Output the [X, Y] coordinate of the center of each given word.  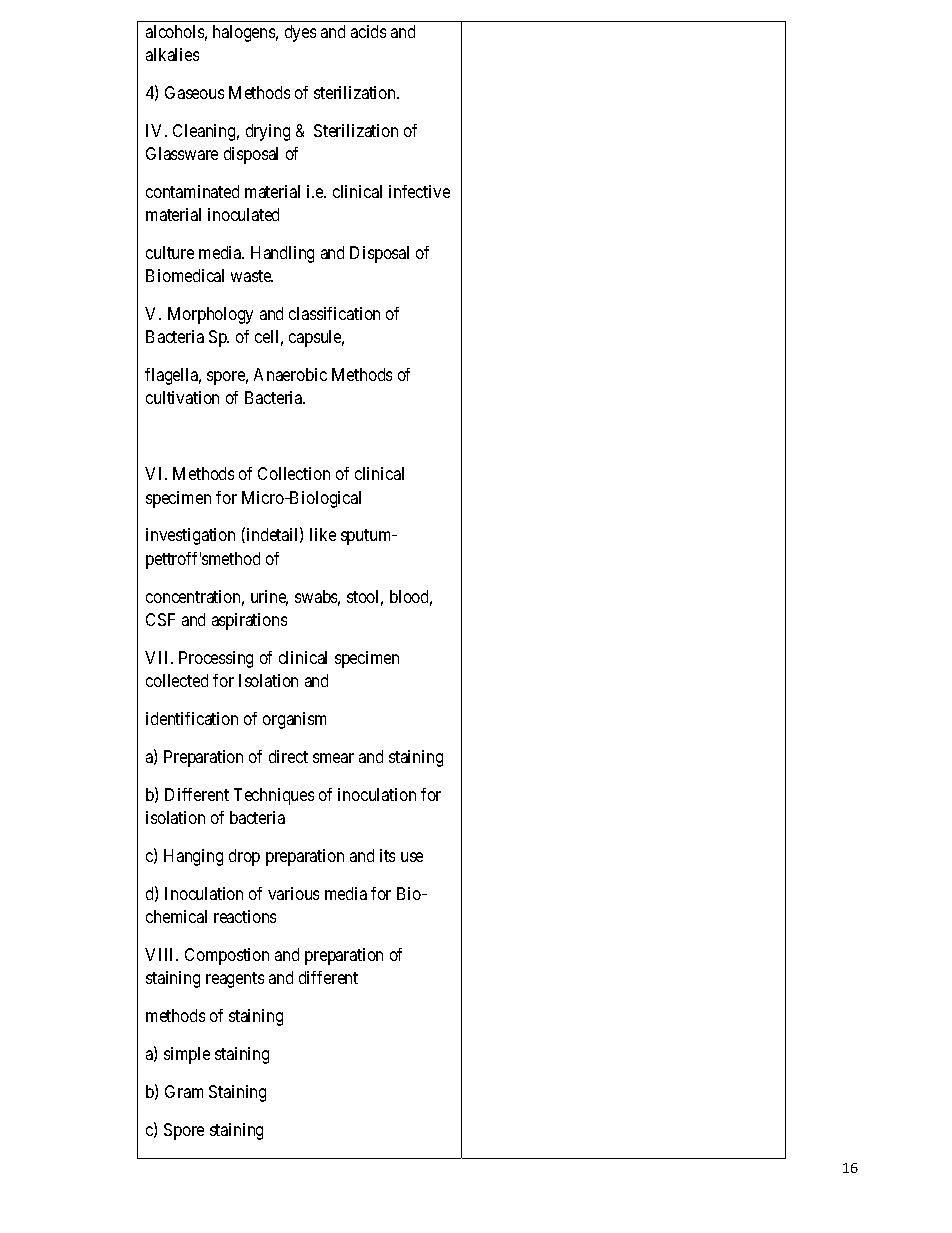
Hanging [193, 857]
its [387, 855]
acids [368, 31]
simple [187, 1055]
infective [419, 191]
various [293, 893]
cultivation [182, 397]
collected [177, 680]
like [323, 534]
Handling [282, 254]
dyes [300, 33]
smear [333, 758]
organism [294, 720]
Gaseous [194, 92]
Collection [294, 473]
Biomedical [185, 275]
